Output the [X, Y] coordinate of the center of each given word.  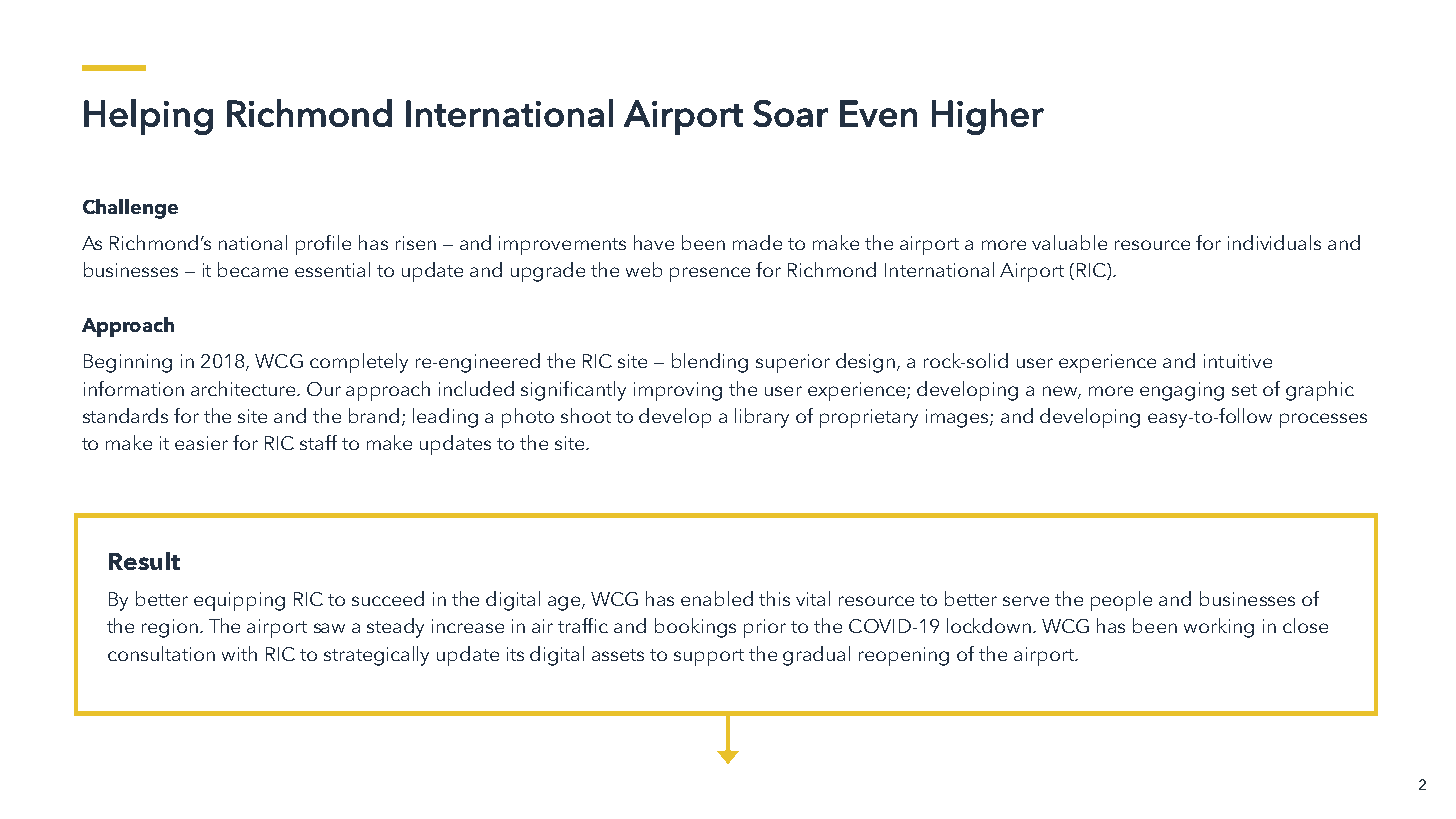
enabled [717, 598]
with [239, 653]
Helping [148, 117]
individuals [1274, 242]
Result [144, 561]
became [253, 269]
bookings [695, 628]
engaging [1182, 391]
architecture [244, 388]
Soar [790, 113]
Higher [988, 117]
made [757, 242]
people [1121, 601]
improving [678, 391]
